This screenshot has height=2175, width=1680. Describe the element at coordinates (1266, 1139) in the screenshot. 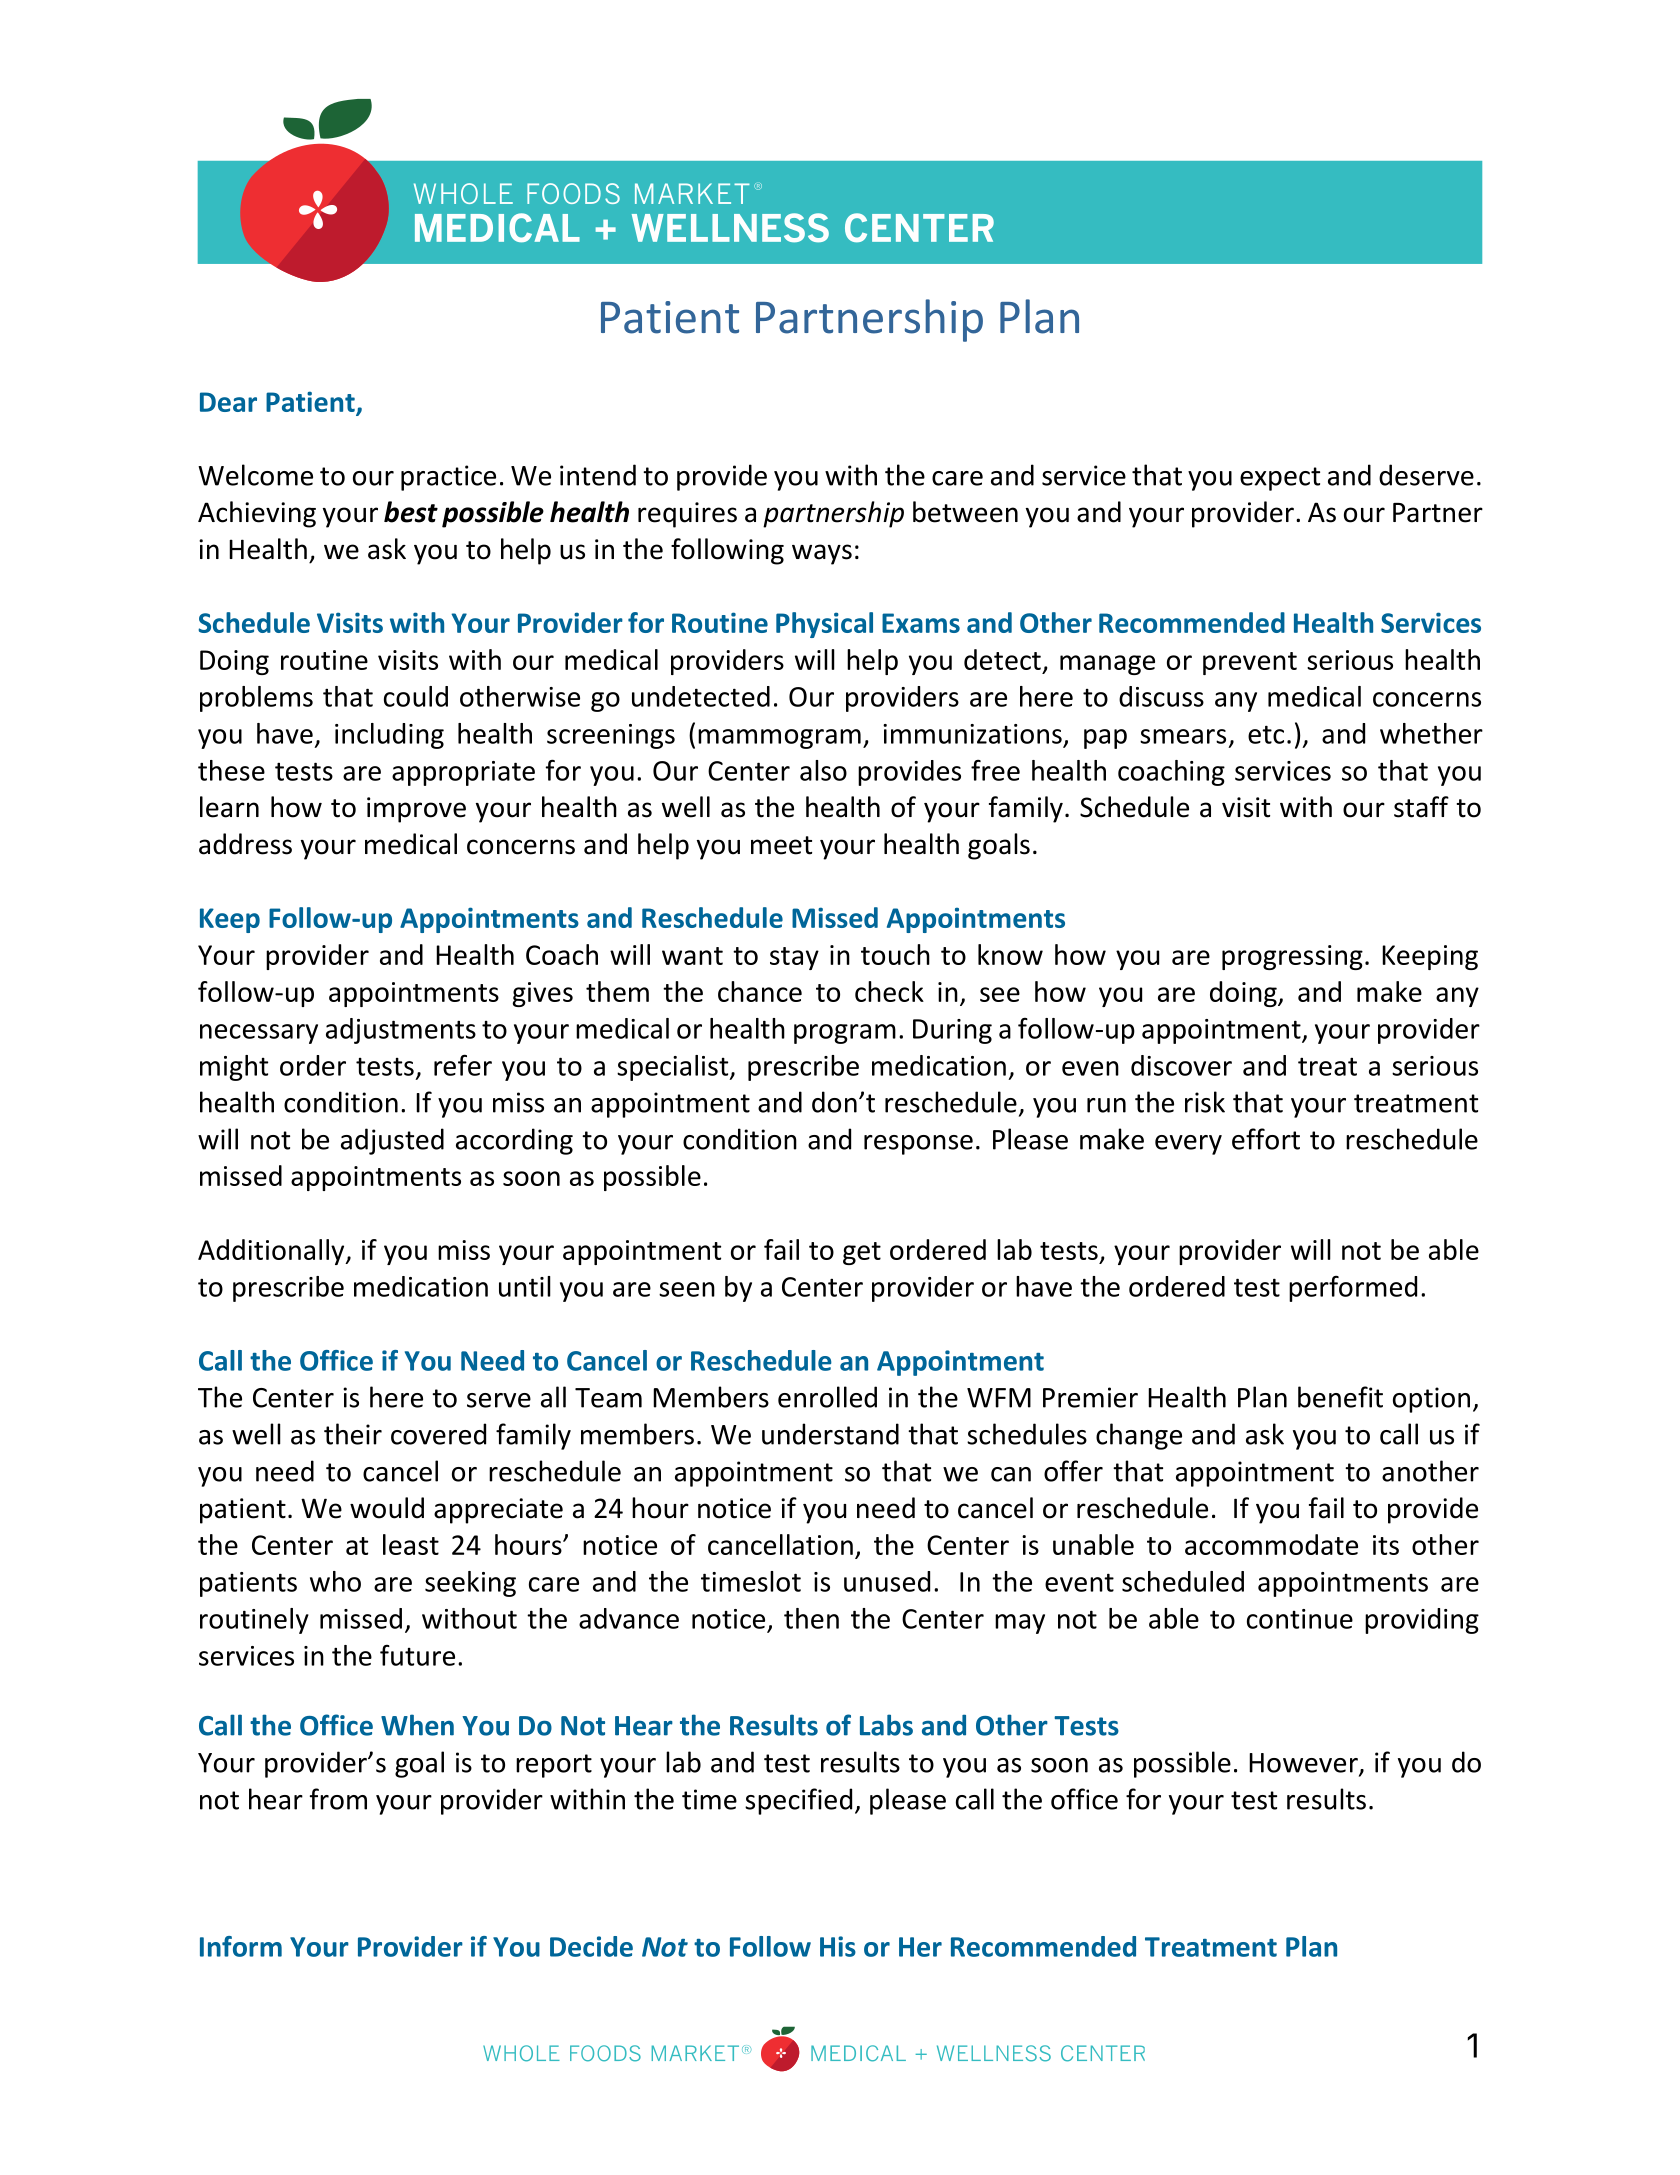

I see `effort` at that location.
